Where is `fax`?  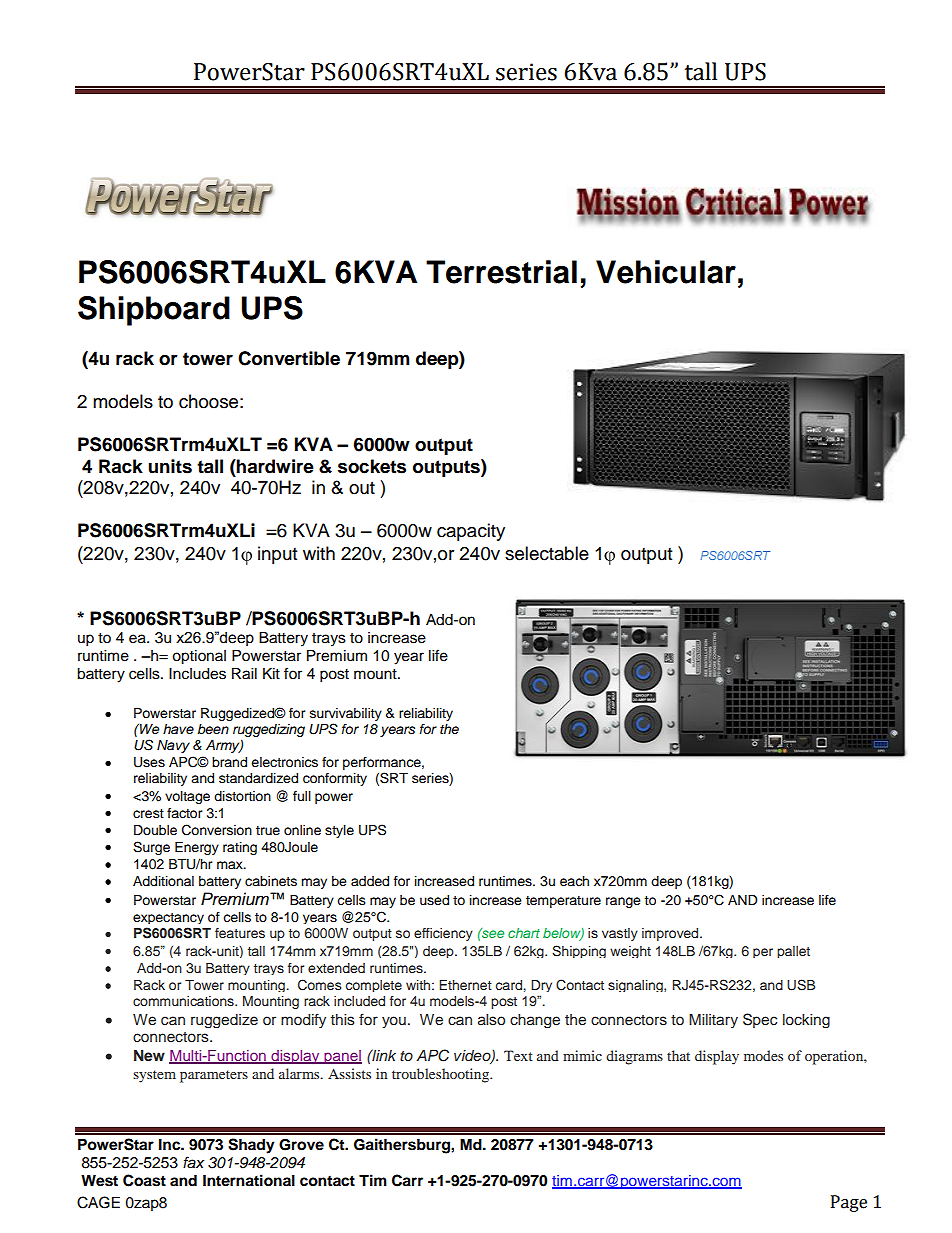 fax is located at coordinates (193, 1162).
